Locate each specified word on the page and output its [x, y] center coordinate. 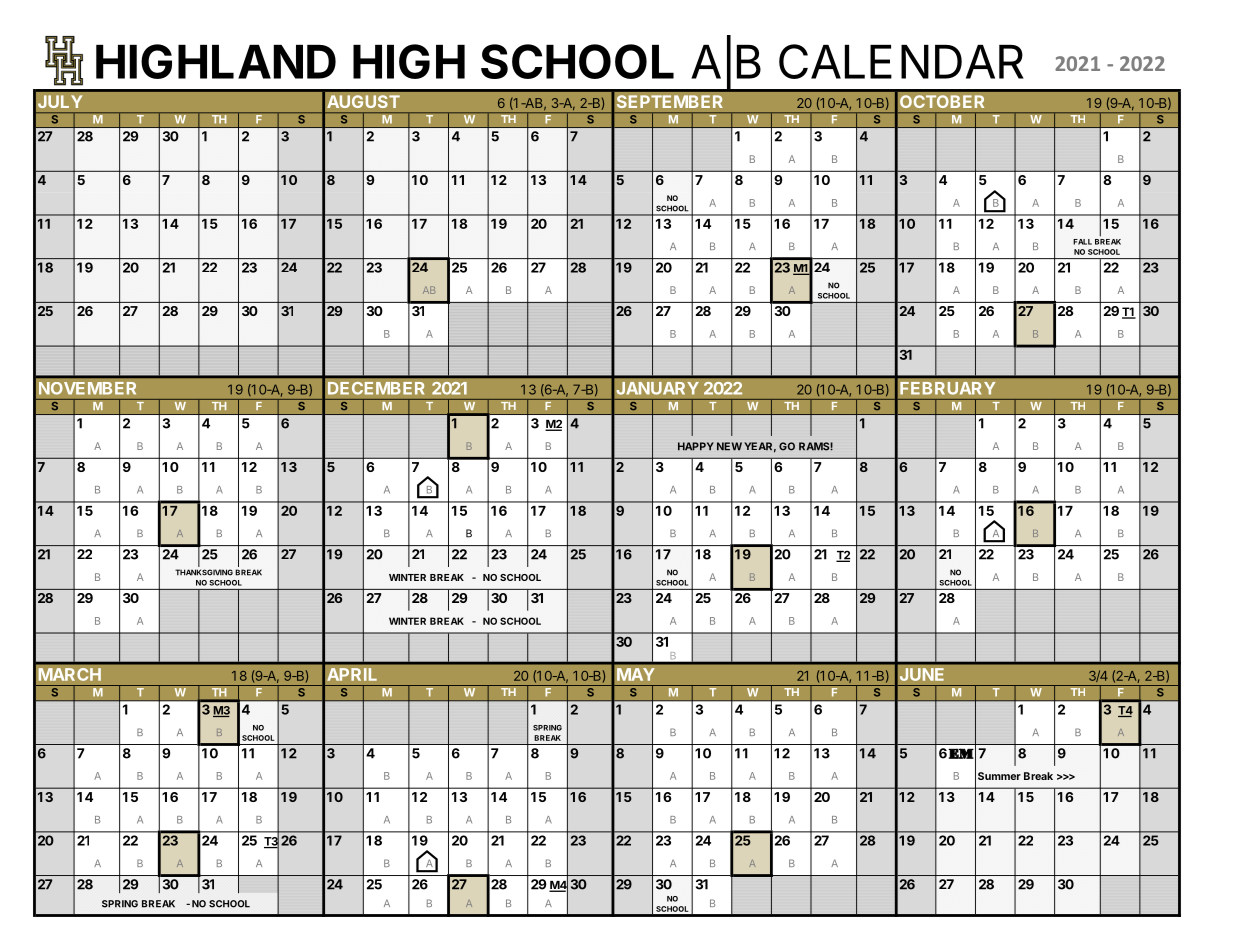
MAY [636, 674]
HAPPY [696, 446]
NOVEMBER [87, 388]
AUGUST [363, 102]
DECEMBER [376, 388]
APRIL [352, 674]
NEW [729, 446]
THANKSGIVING [204, 572]
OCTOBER [942, 102]
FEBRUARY [948, 388]
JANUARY [657, 388]
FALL [1082, 242]
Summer [999, 776]
